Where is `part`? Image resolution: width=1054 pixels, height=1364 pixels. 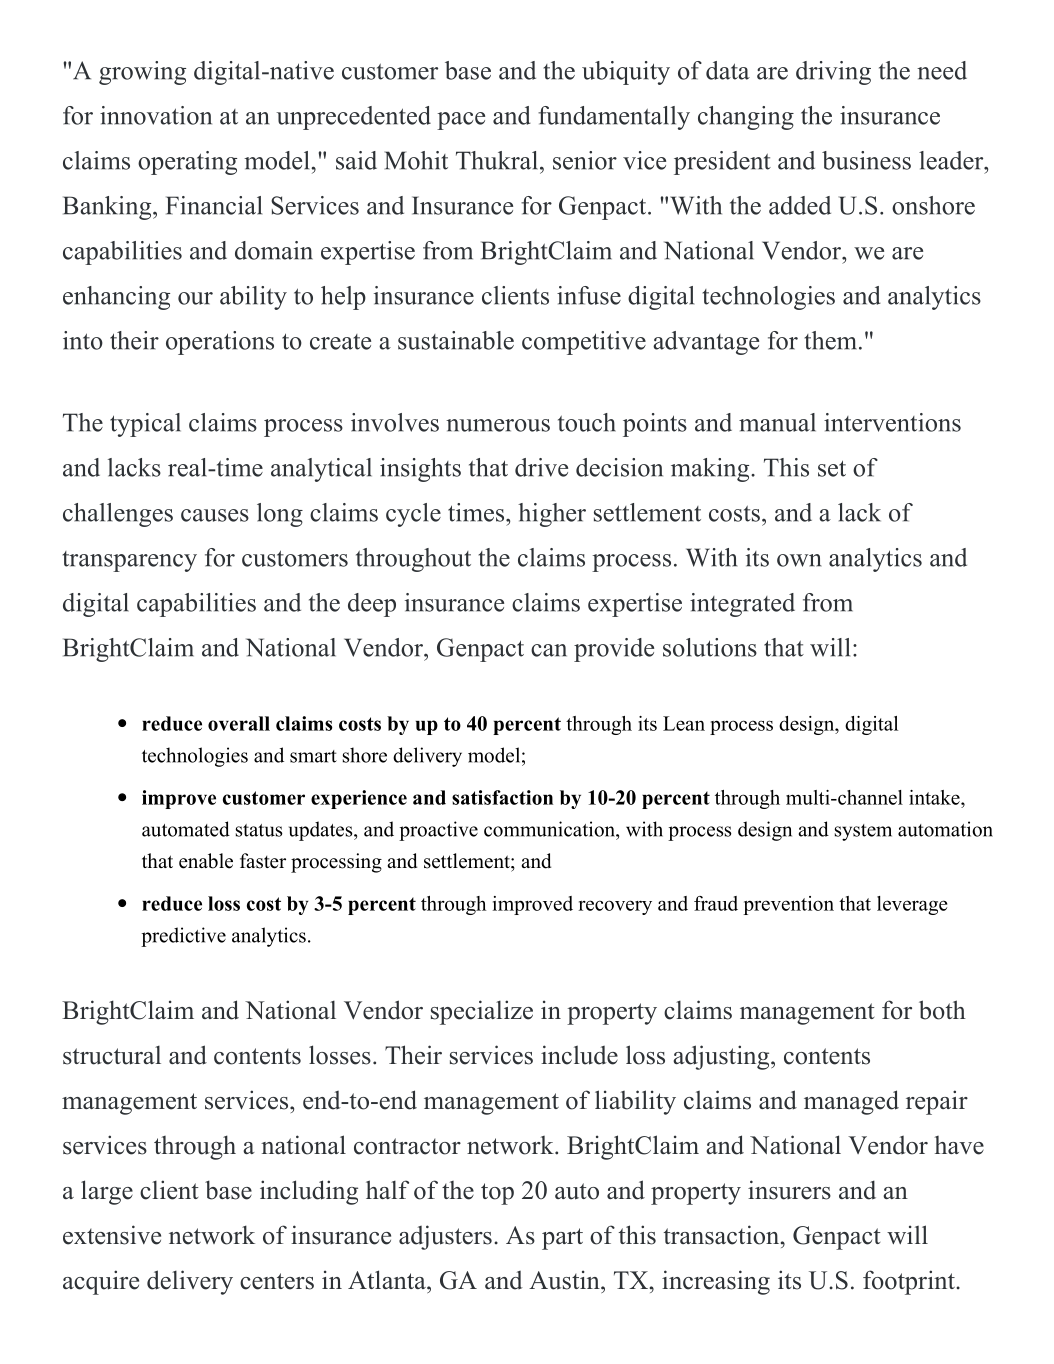
part is located at coordinates (562, 1239).
